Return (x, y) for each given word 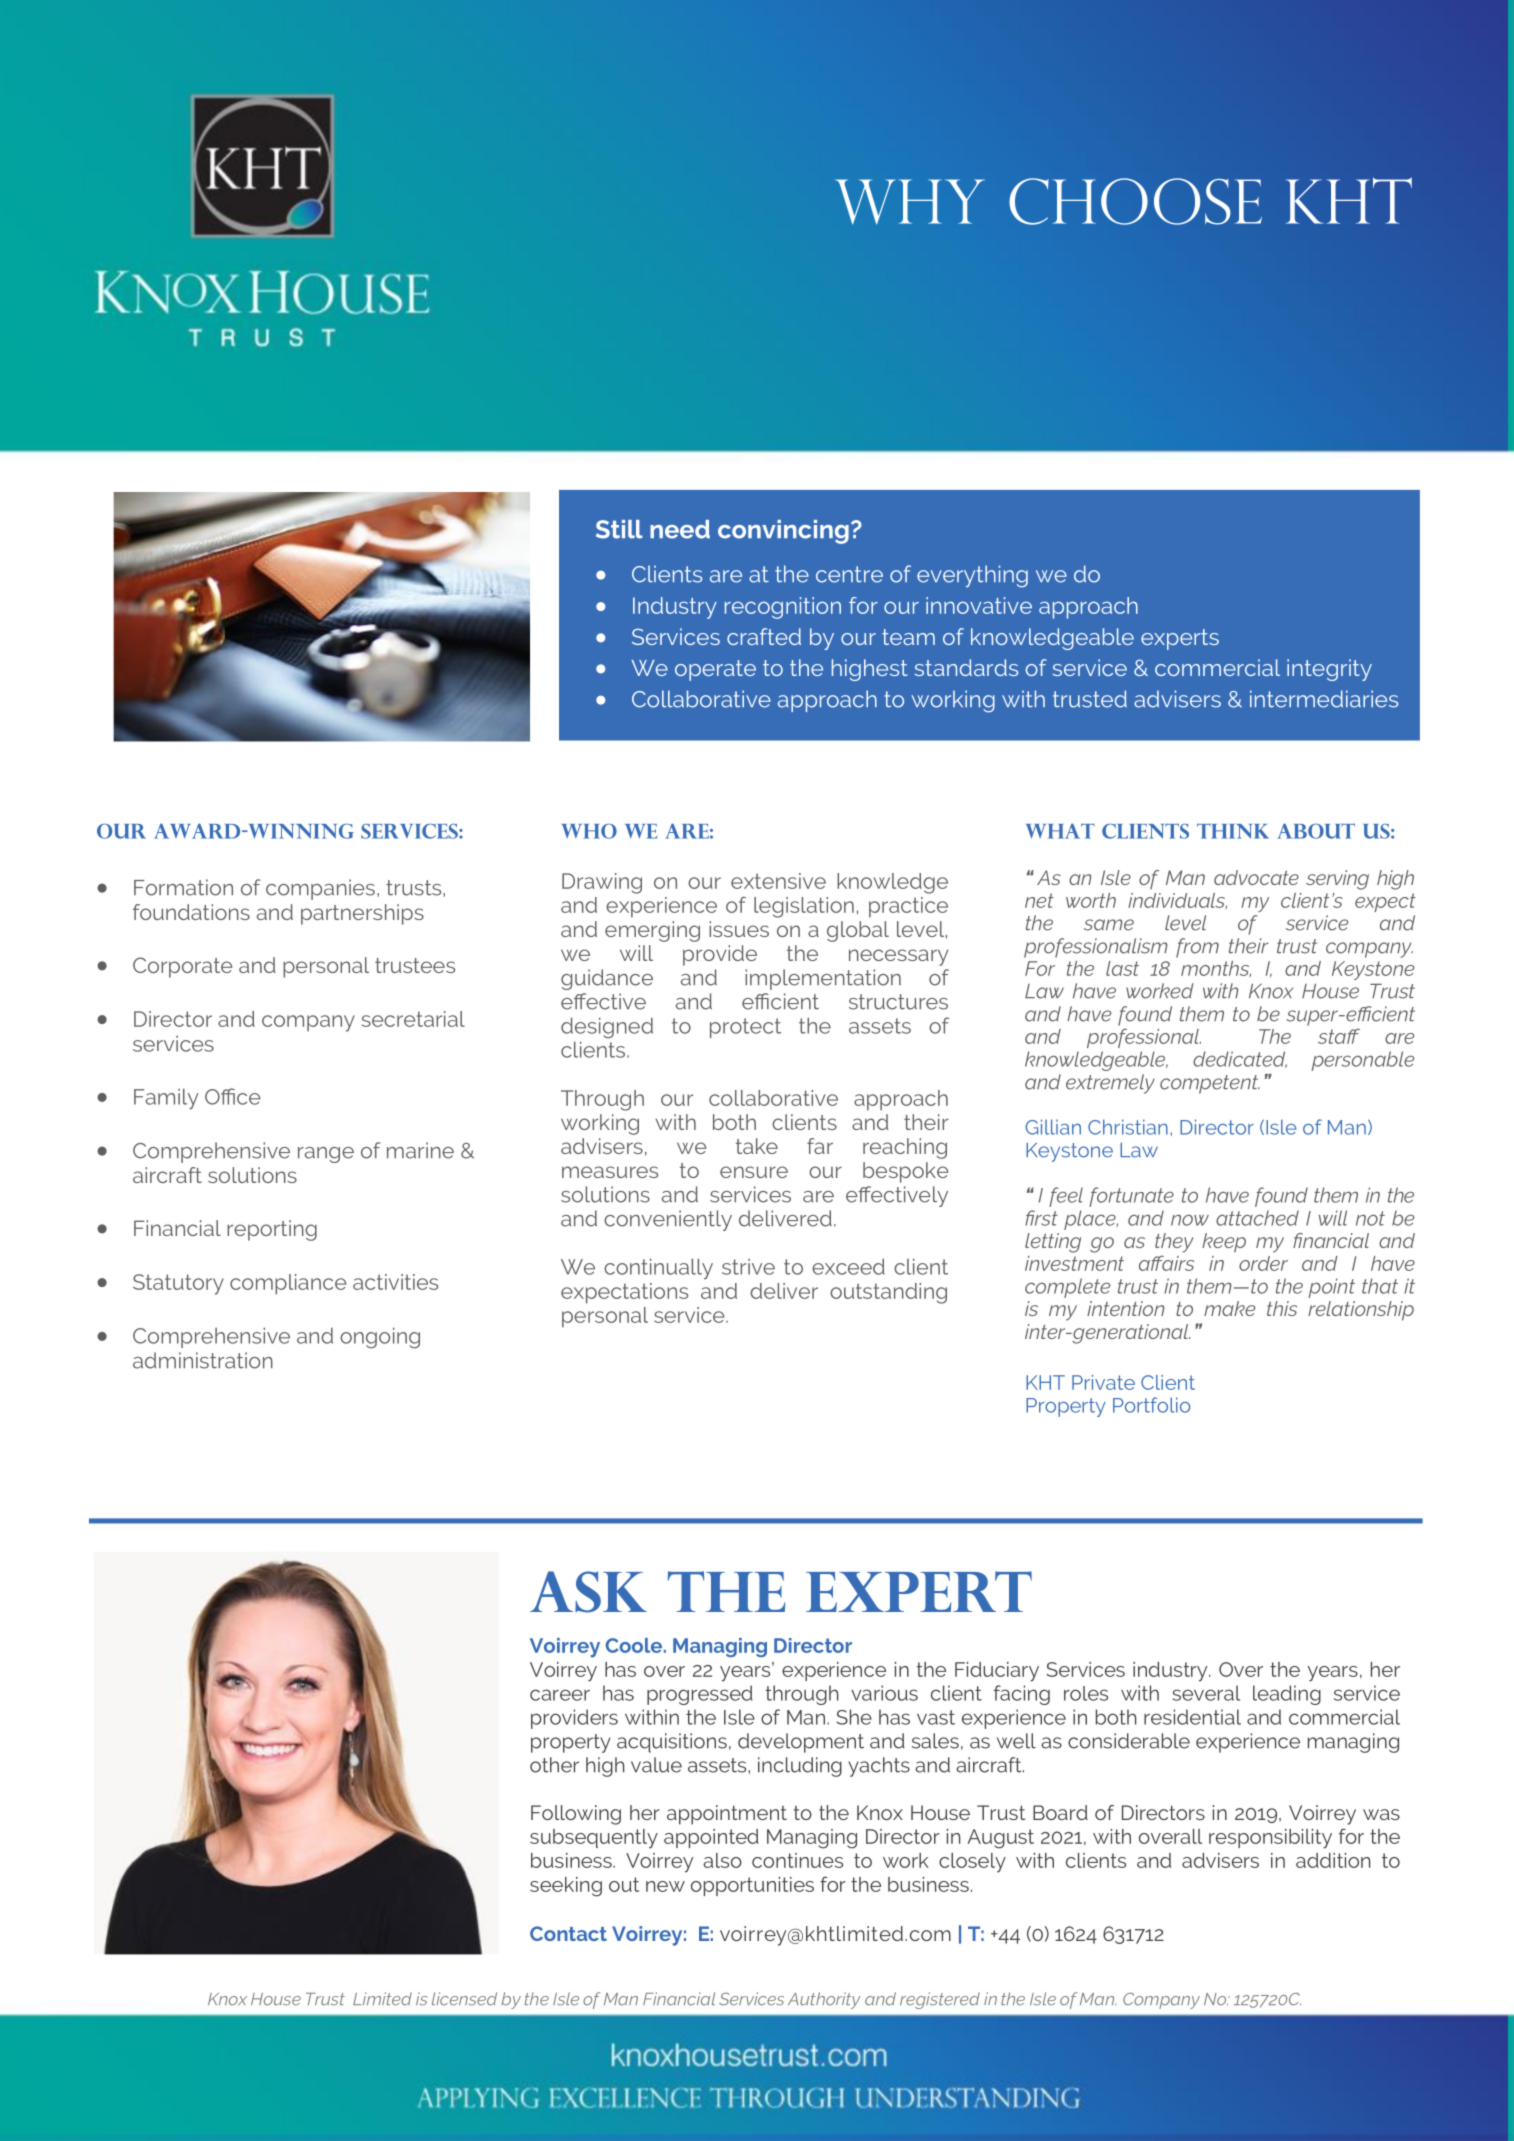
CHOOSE (1135, 201)
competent (1210, 1084)
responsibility (1270, 1839)
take (757, 1146)
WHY (910, 202)
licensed (464, 1999)
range (326, 1155)
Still (619, 529)
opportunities (752, 1886)
